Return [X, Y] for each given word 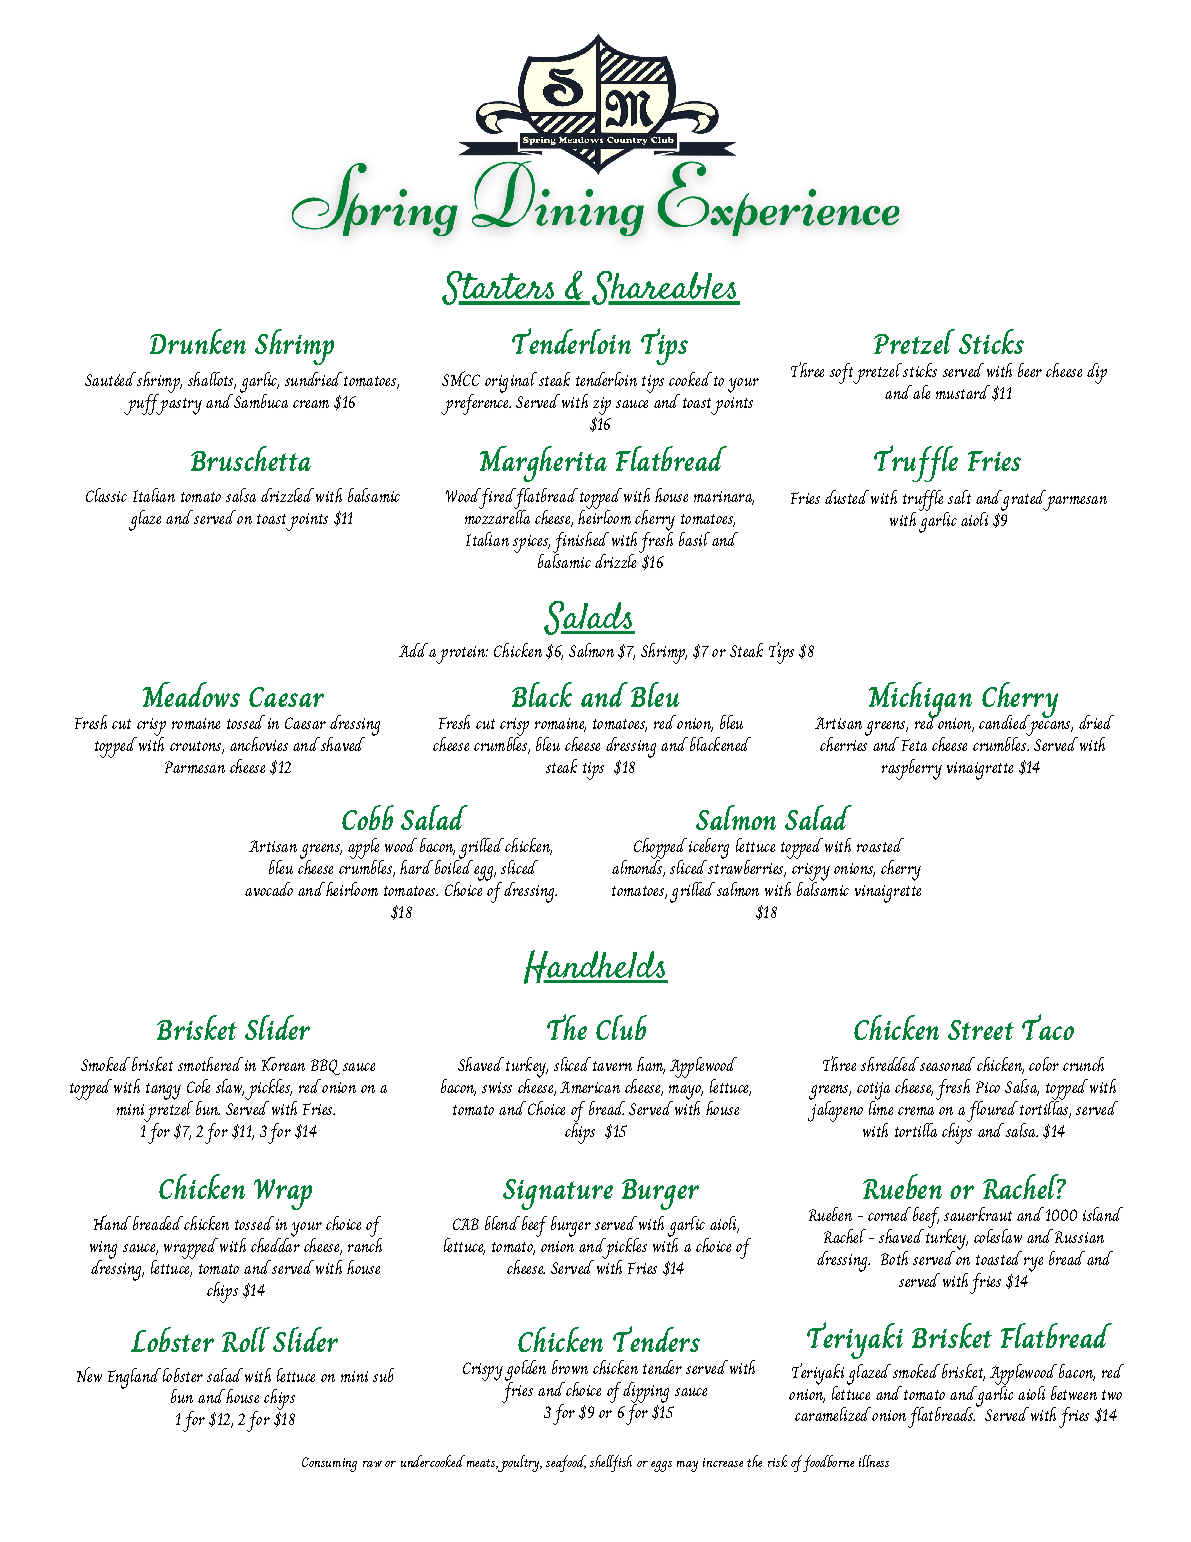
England [134, 1378]
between [1074, 1393]
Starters [499, 288]
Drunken [198, 341]
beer [1030, 370]
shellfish [611, 1463]
